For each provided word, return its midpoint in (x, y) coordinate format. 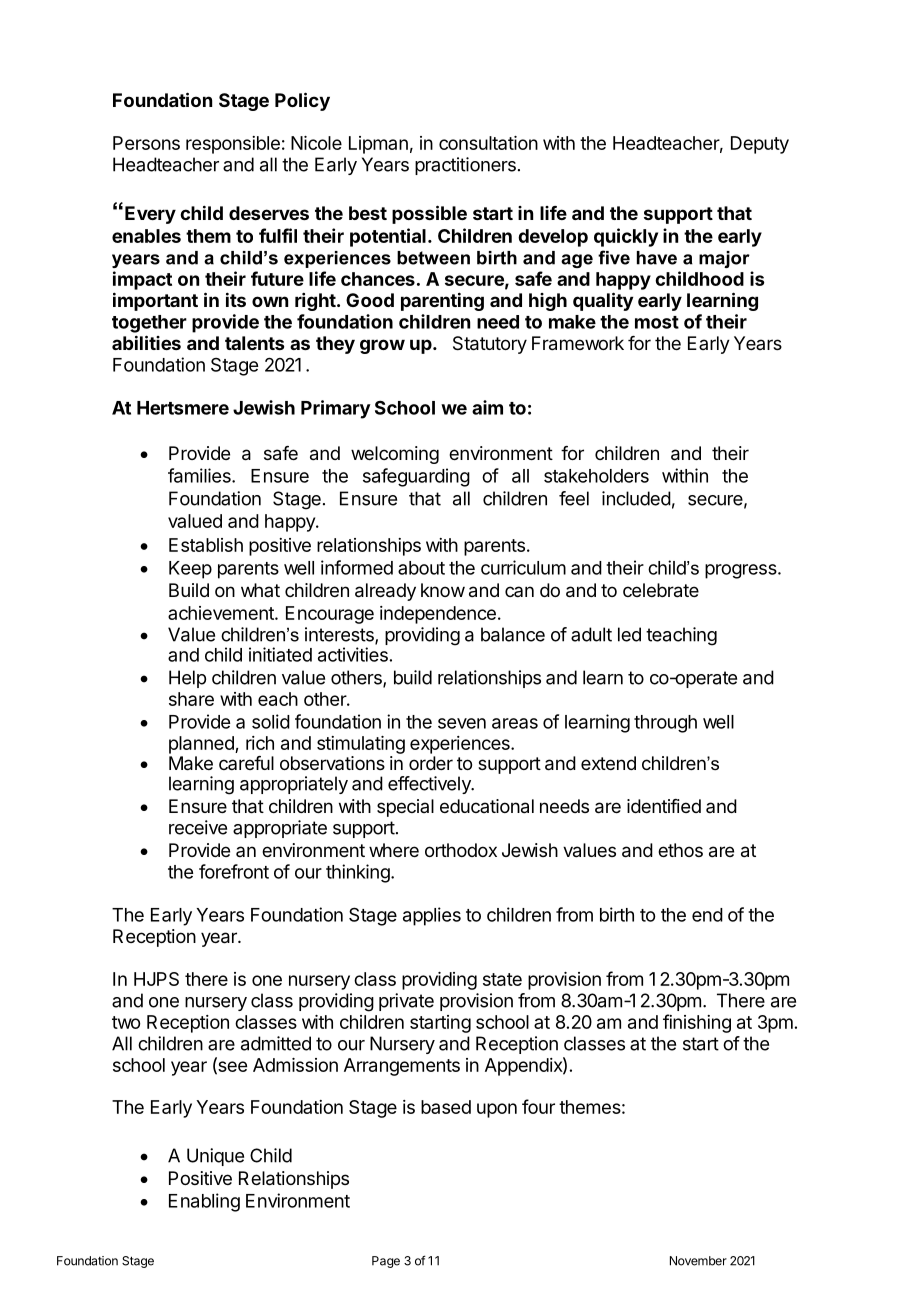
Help (187, 679)
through (665, 724)
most (657, 322)
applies (432, 916)
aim (487, 407)
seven (462, 723)
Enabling (204, 1202)
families (200, 475)
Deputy (760, 145)
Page (386, 1262)
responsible (233, 145)
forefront (234, 871)
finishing (697, 1023)
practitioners (465, 166)
